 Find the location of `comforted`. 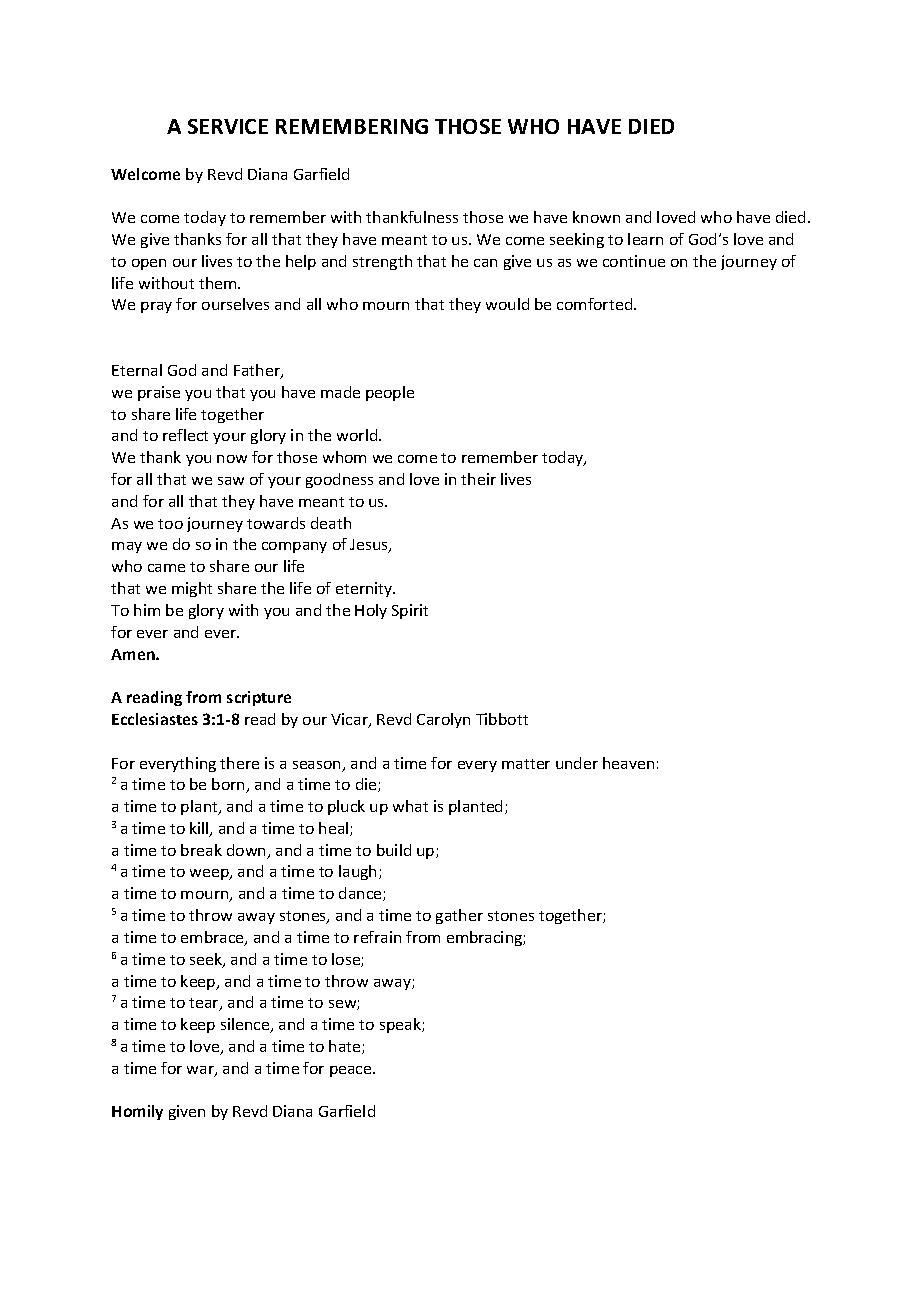

comforted is located at coordinates (596, 304).
